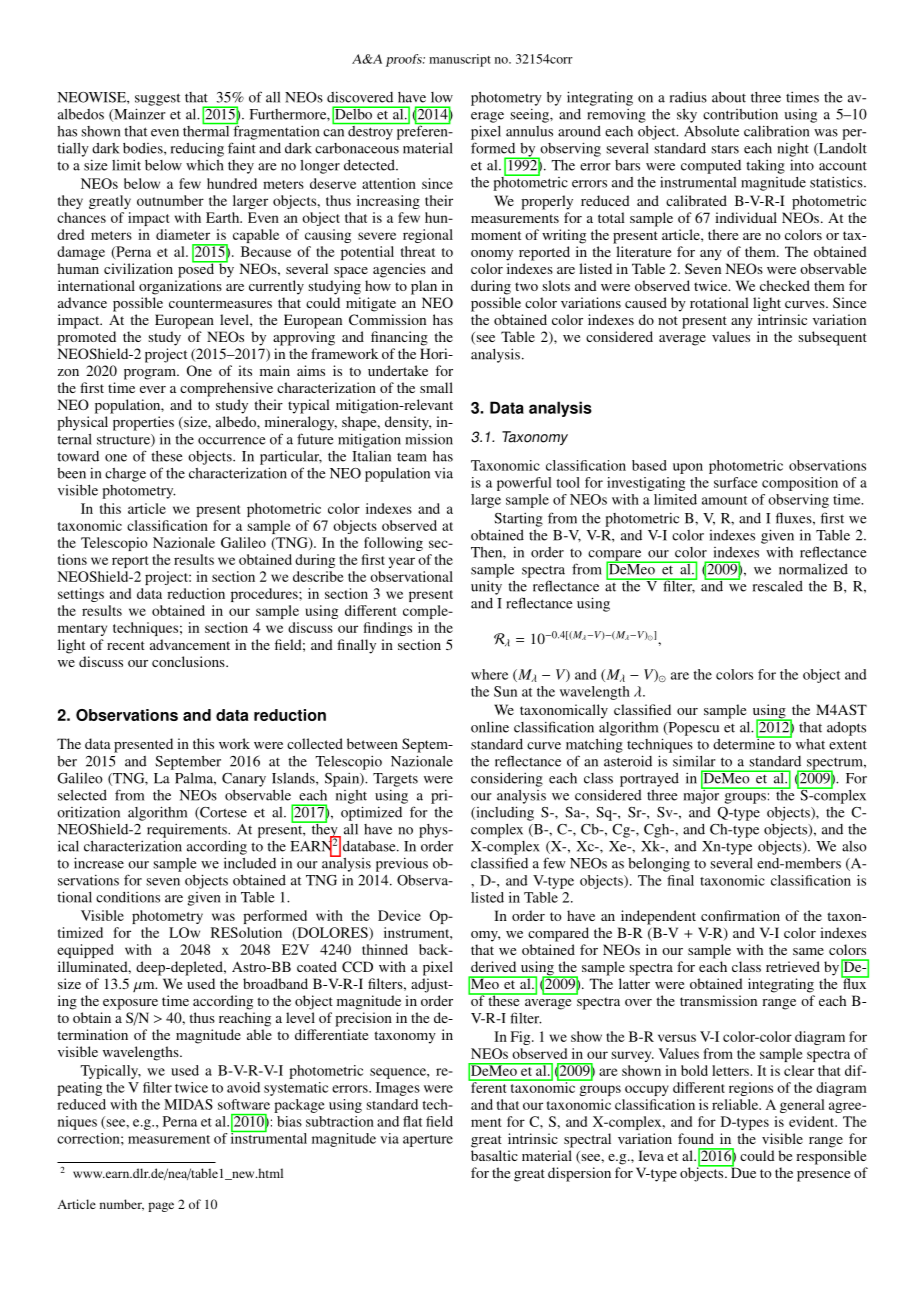 The width and height of the screenshot is (924, 1308). Describe the element at coordinates (729, 97) in the screenshot. I see `about` at that location.
